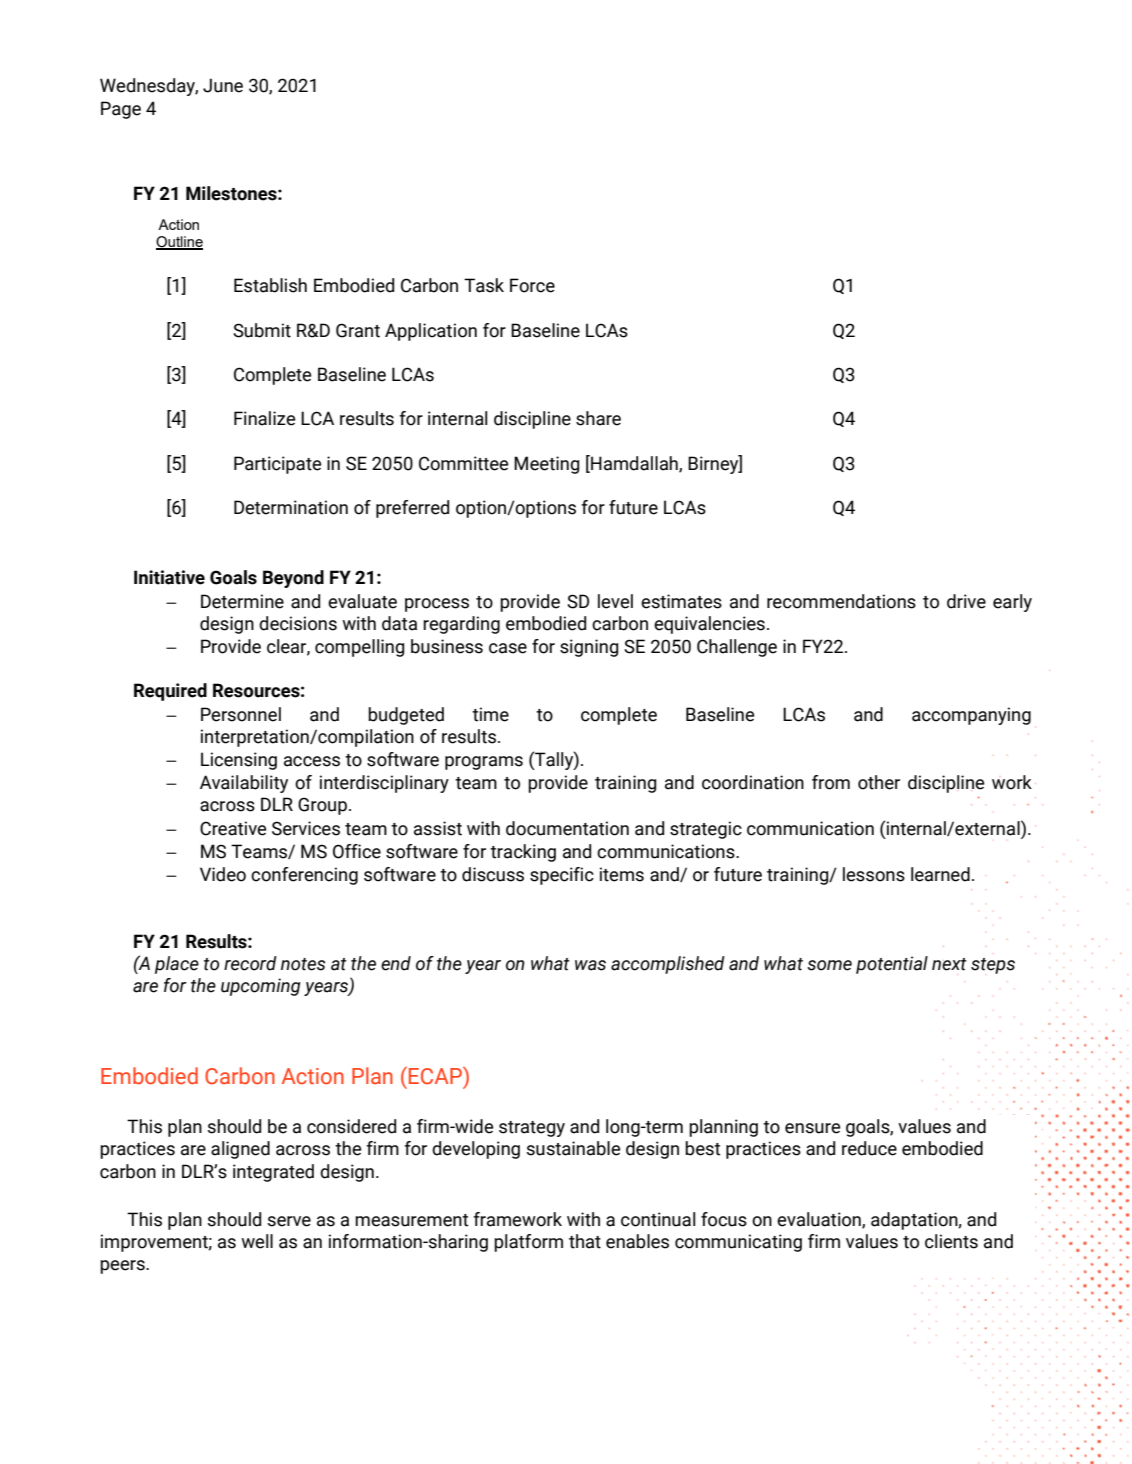 Image resolution: width=1132 pixels, height=1464 pixels. I want to click on drive, so click(966, 601).
